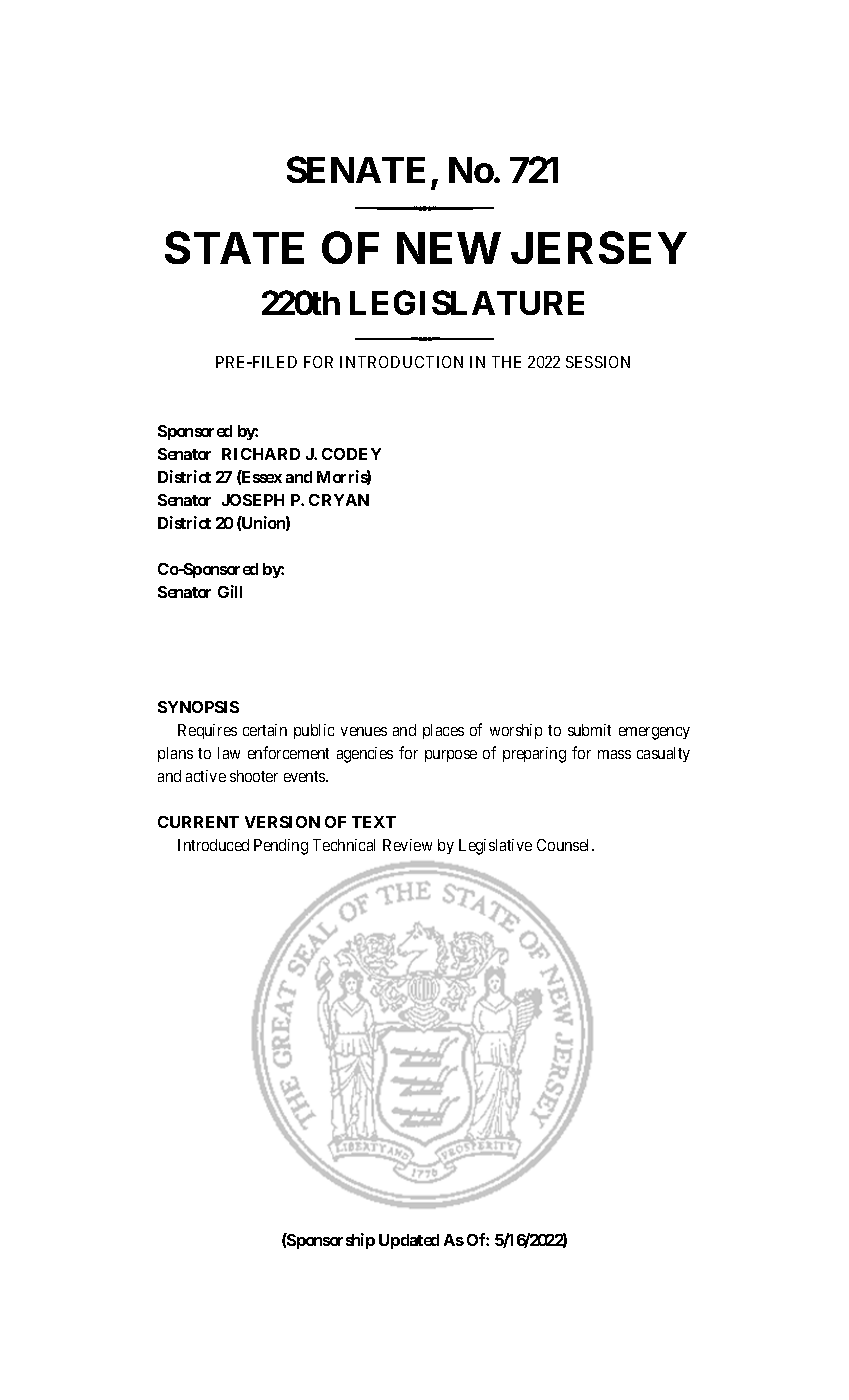  What do you see at coordinates (234, 247) in the screenshot?
I see `STATE` at bounding box center [234, 247].
